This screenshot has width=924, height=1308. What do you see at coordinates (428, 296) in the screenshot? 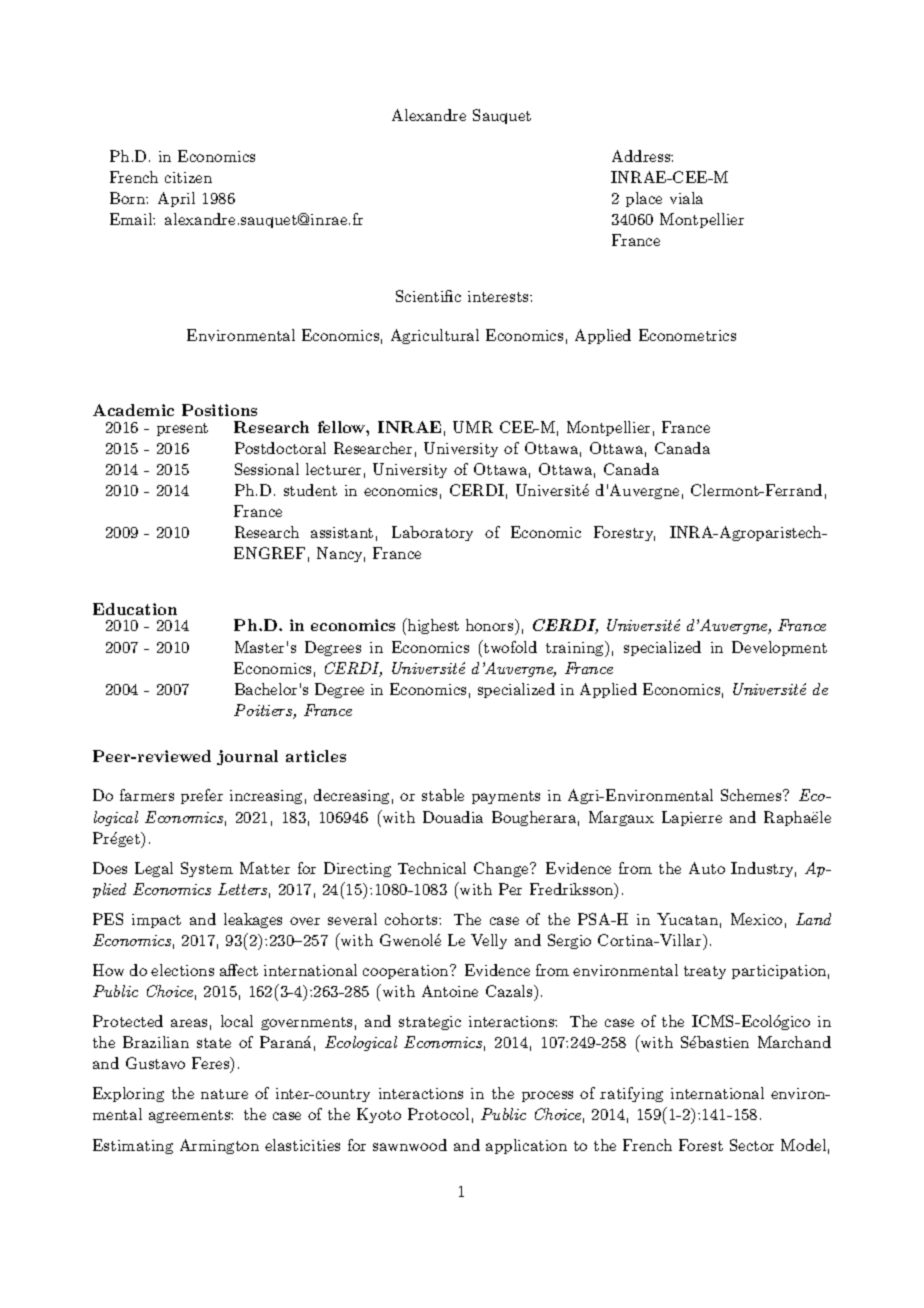
I see `Scientific` at bounding box center [428, 296].
